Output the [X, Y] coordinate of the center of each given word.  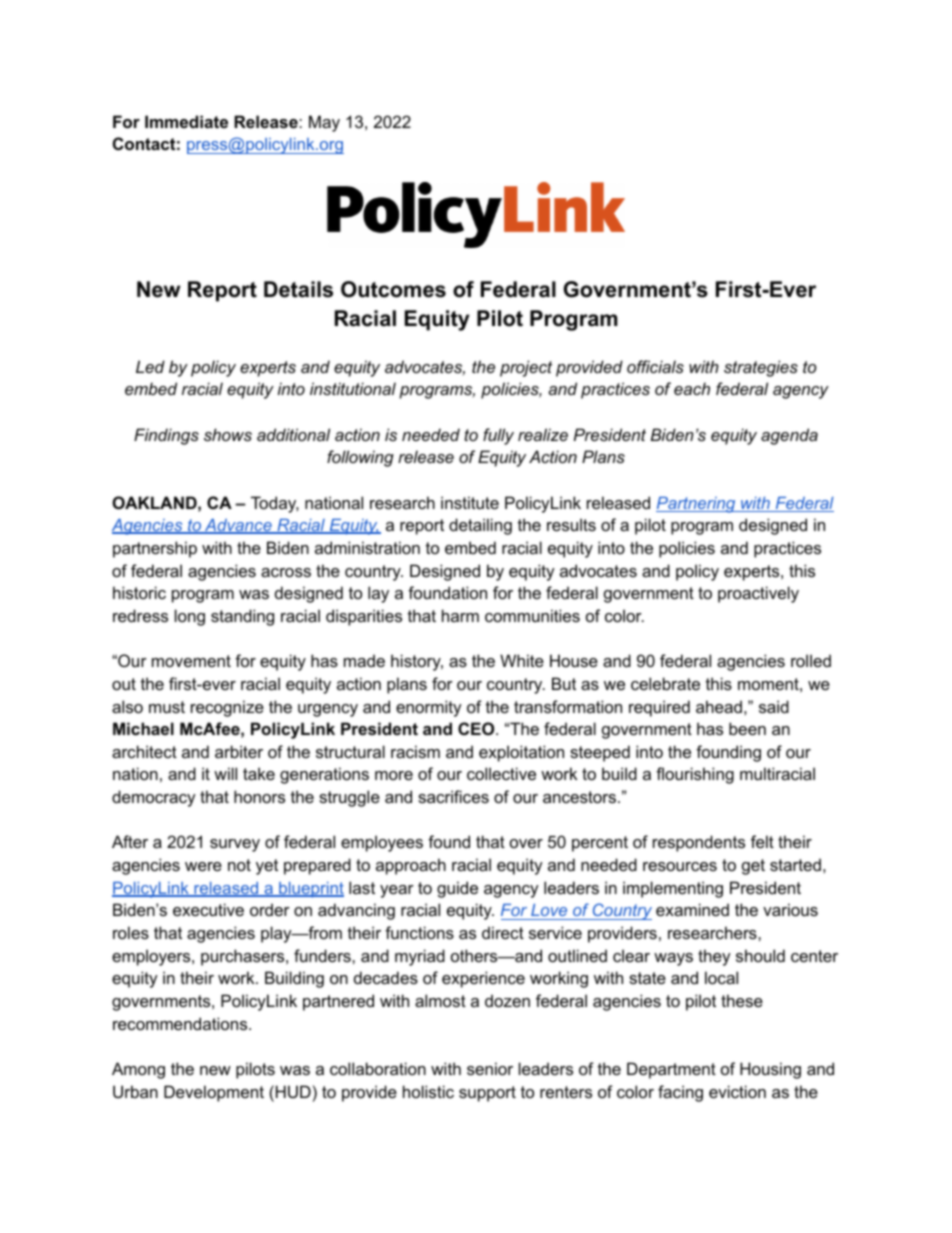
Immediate [186, 121]
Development [214, 1093]
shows [228, 434]
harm [460, 615]
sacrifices [453, 796]
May [324, 123]
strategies [761, 368]
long [190, 617]
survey [235, 845]
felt [762, 841]
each [692, 388]
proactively [758, 594]
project [526, 368]
